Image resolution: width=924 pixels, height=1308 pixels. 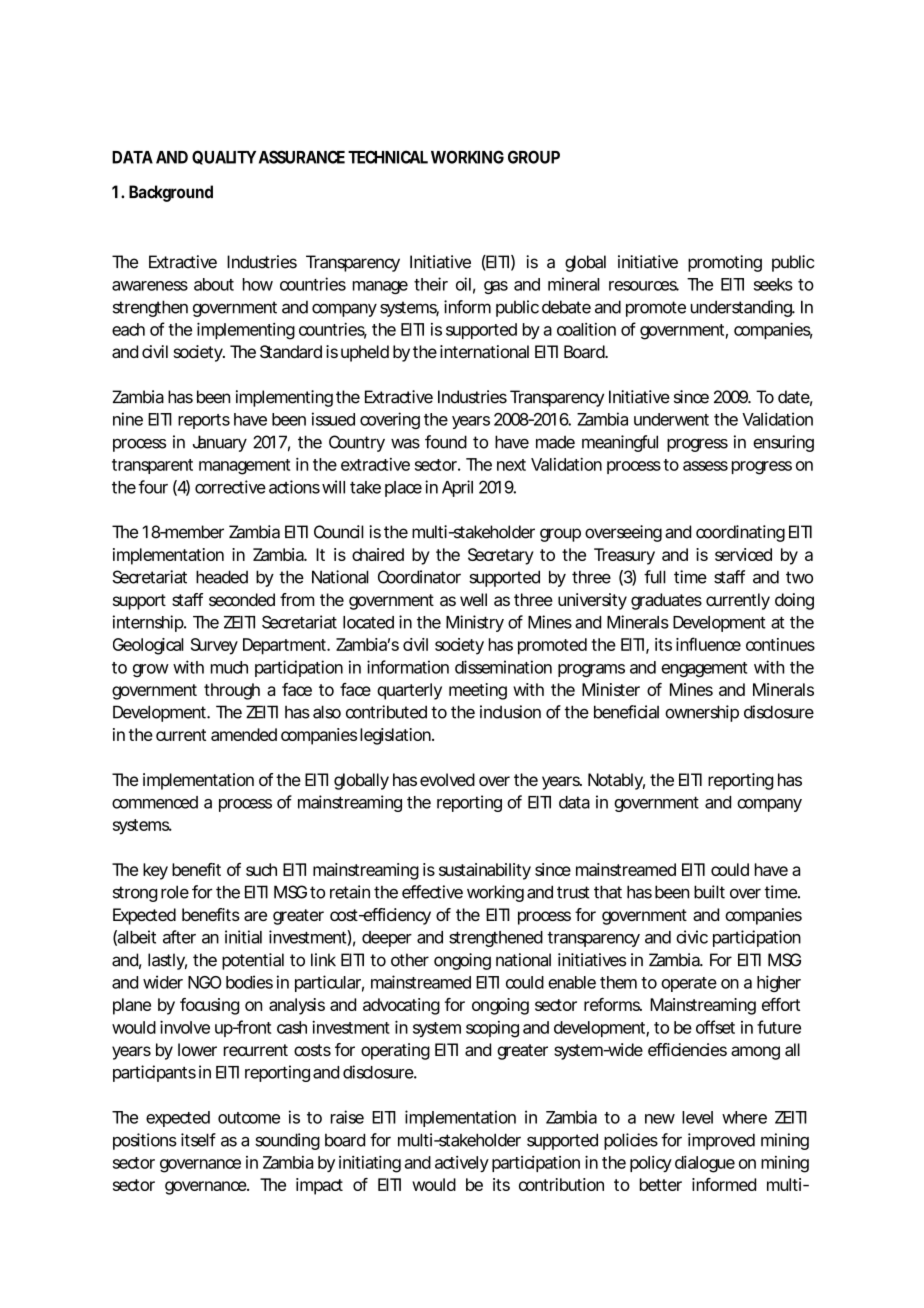 What do you see at coordinates (388, 157) in the screenshot?
I see `TECHNICAL` at bounding box center [388, 157].
